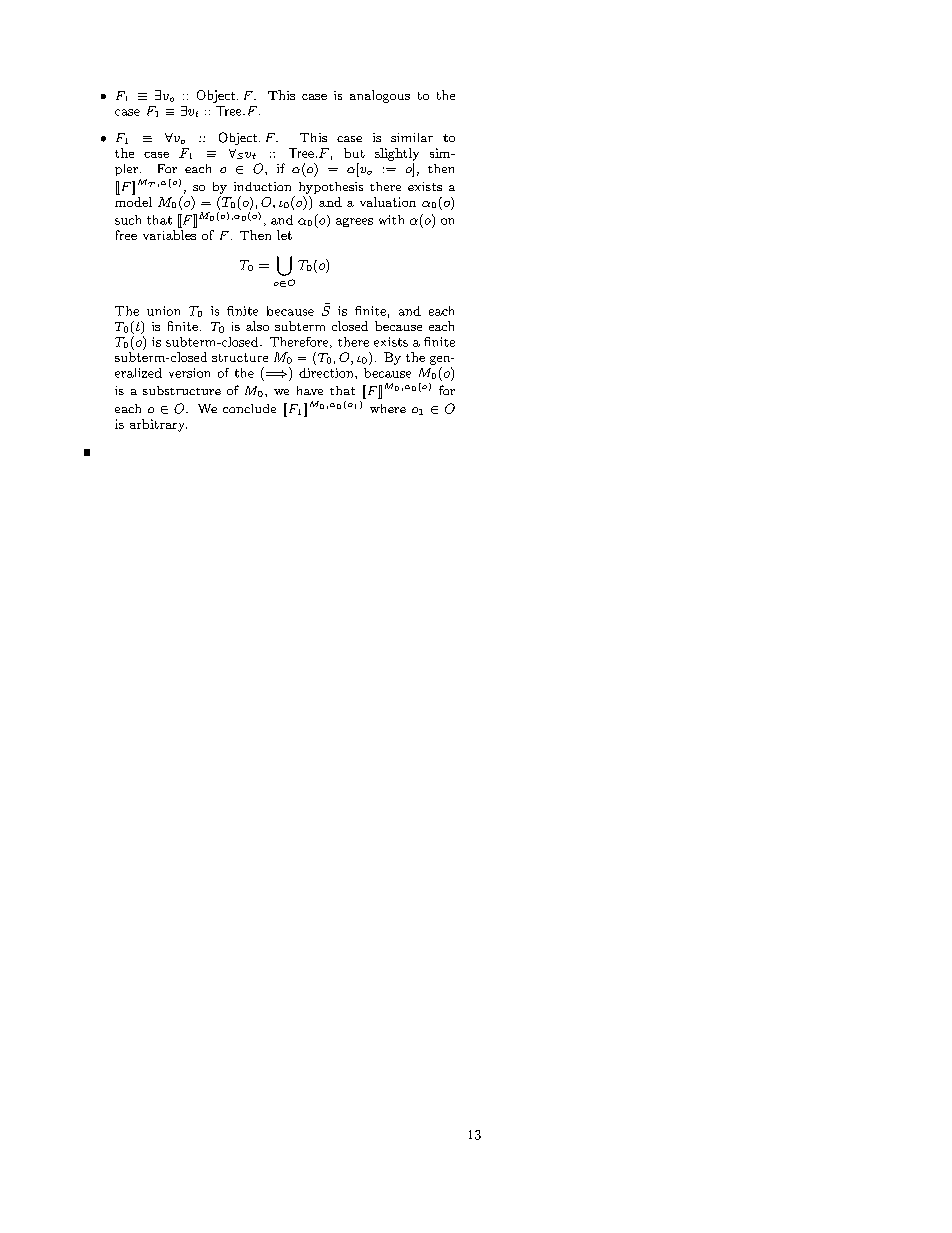 This page has height=1233, width=952. I want to click on induction, so click(262, 186).
